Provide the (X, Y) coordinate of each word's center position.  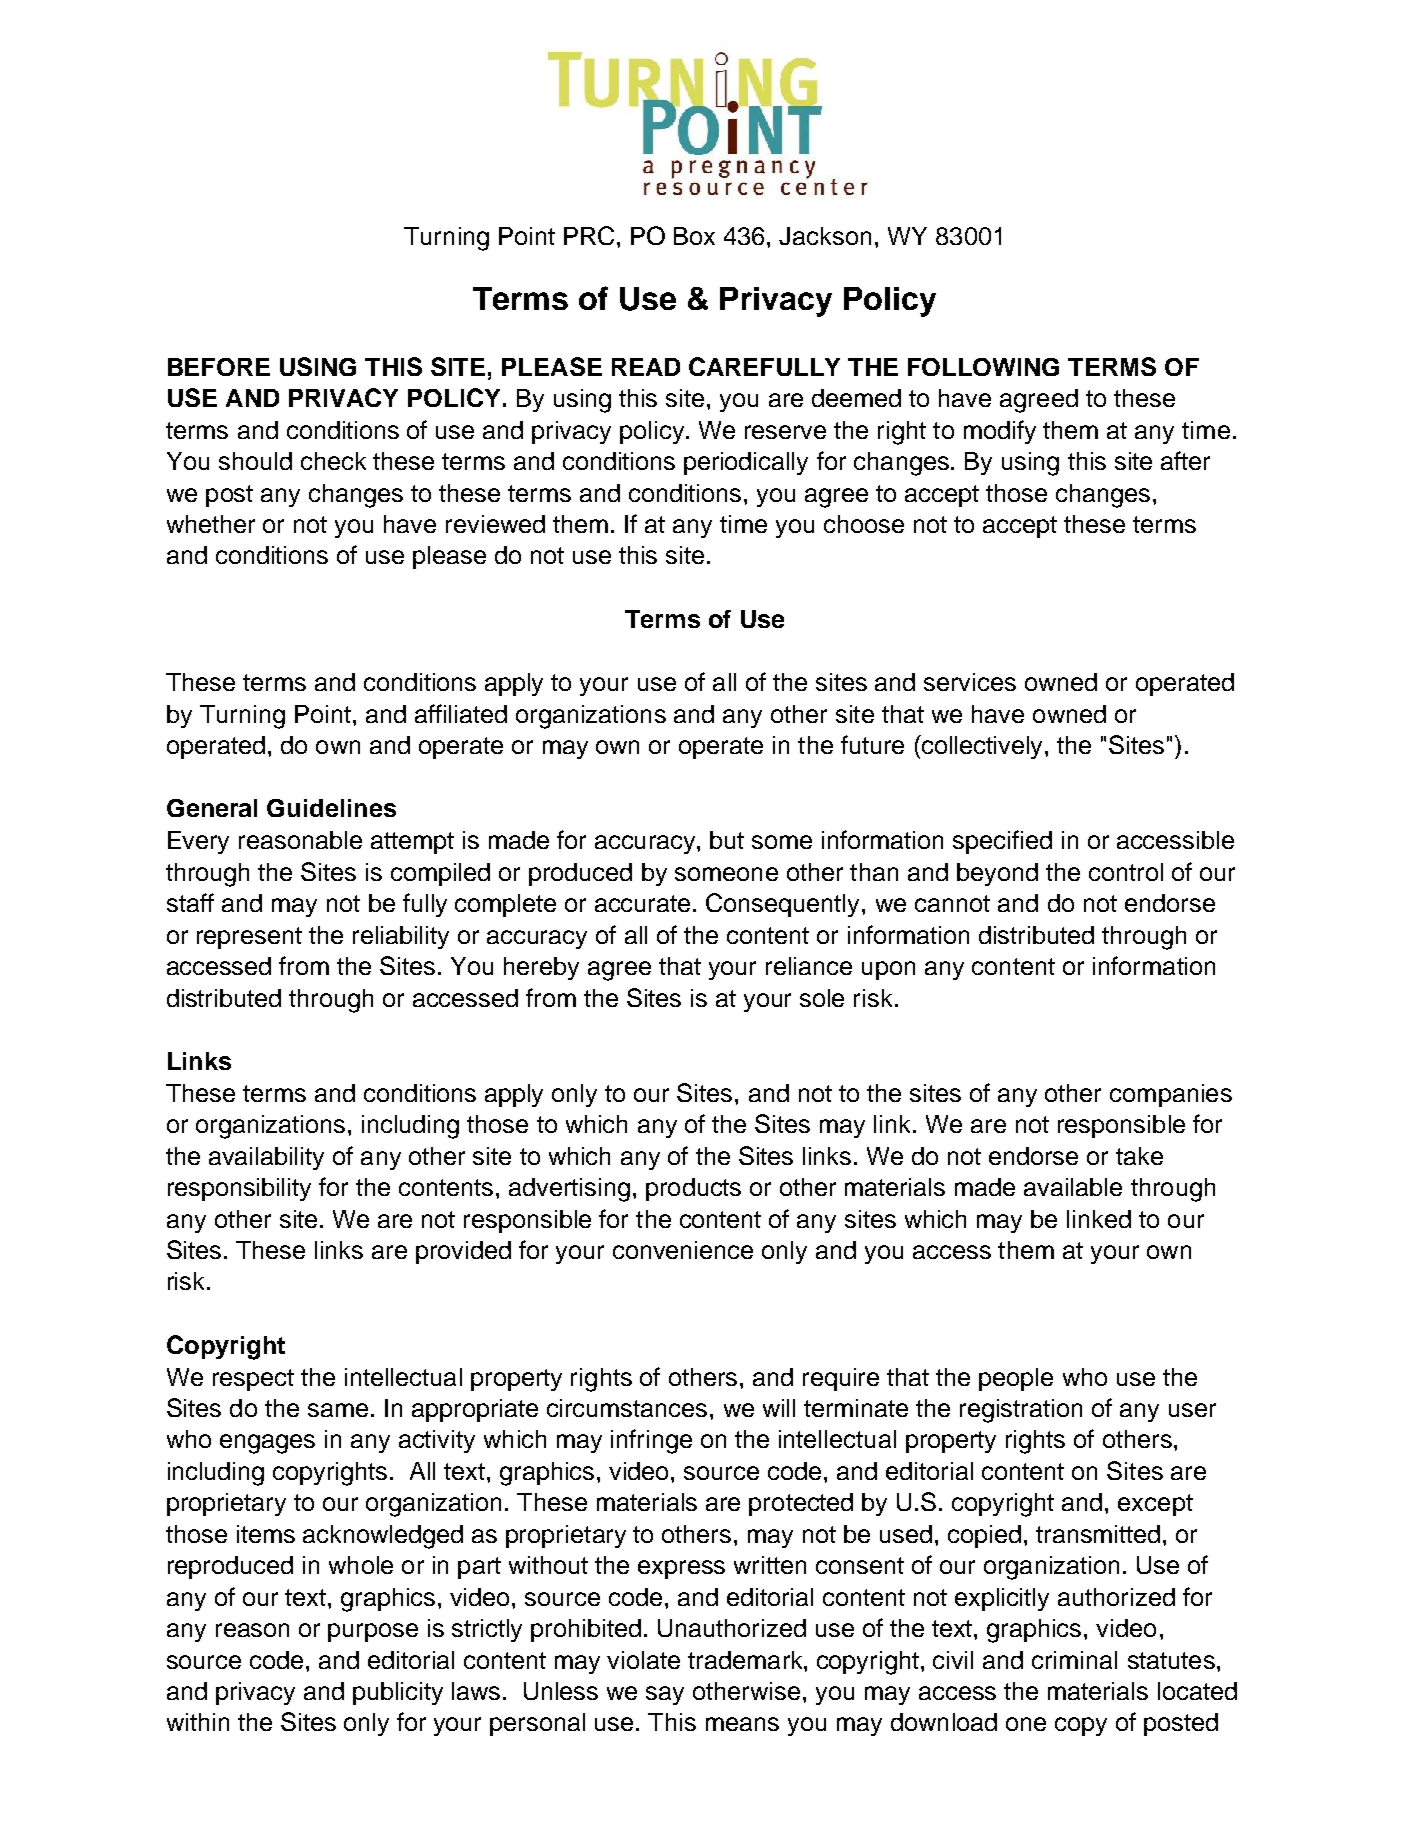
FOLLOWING (983, 367)
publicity (398, 1693)
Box (694, 236)
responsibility (239, 1189)
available (1073, 1187)
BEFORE (219, 367)
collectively (982, 747)
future (872, 744)
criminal (1074, 1660)
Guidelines (331, 808)
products (693, 1189)
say (665, 1695)
